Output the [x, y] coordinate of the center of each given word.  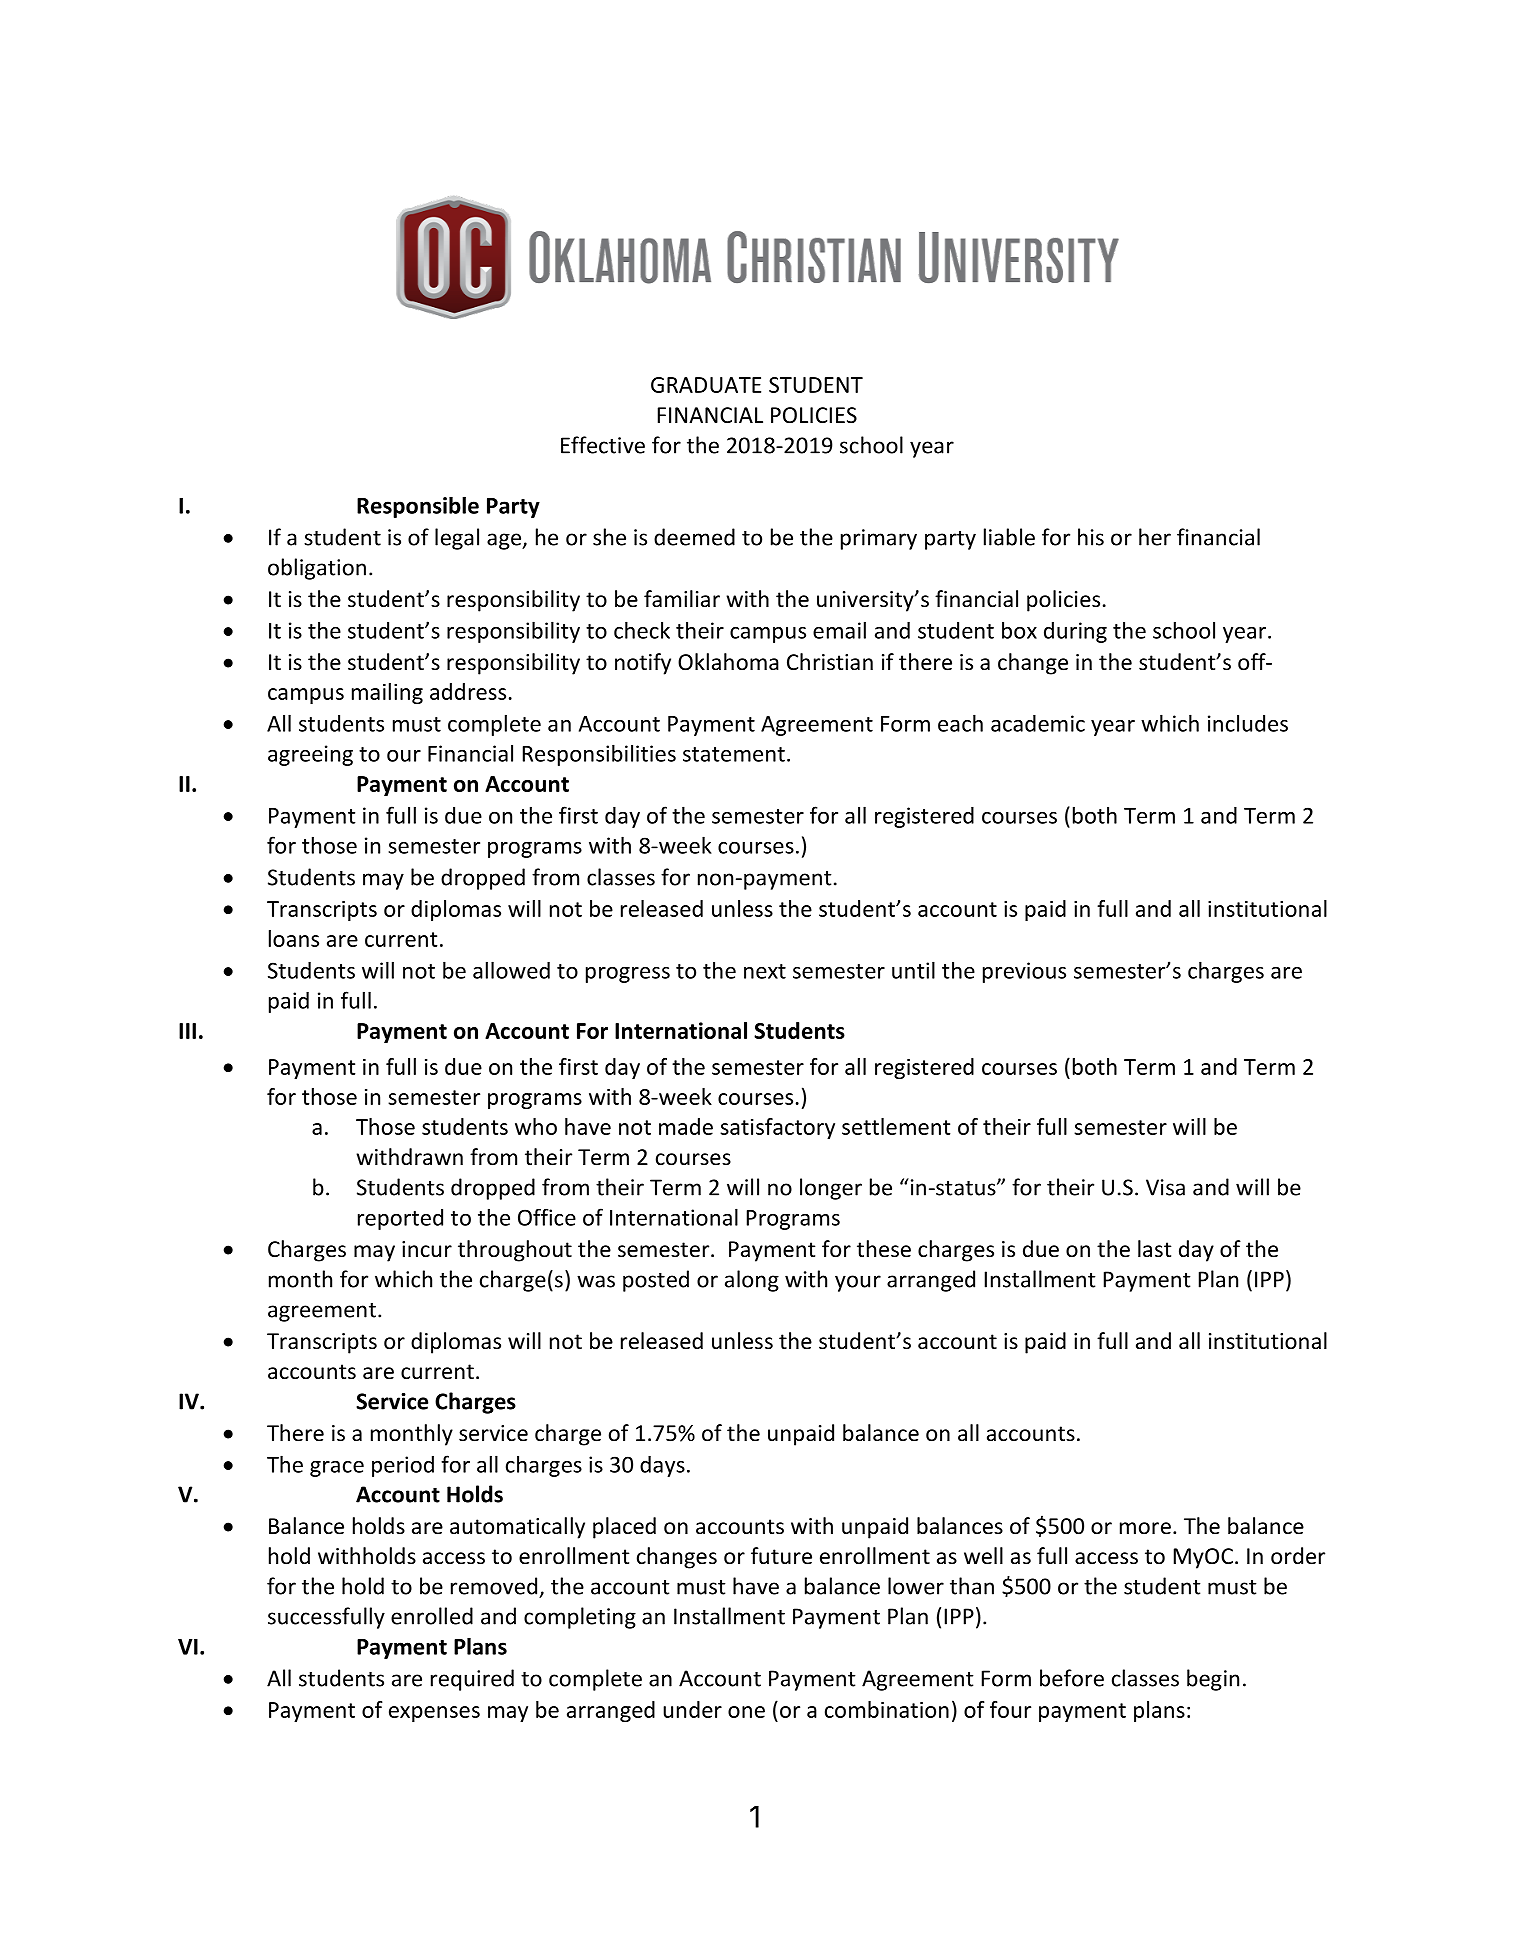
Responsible [418, 507]
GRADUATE [706, 385]
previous [1024, 972]
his [1091, 537]
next [765, 971]
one [746, 1712]
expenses [434, 1714]
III [187, 1031]
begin [1213, 1680]
